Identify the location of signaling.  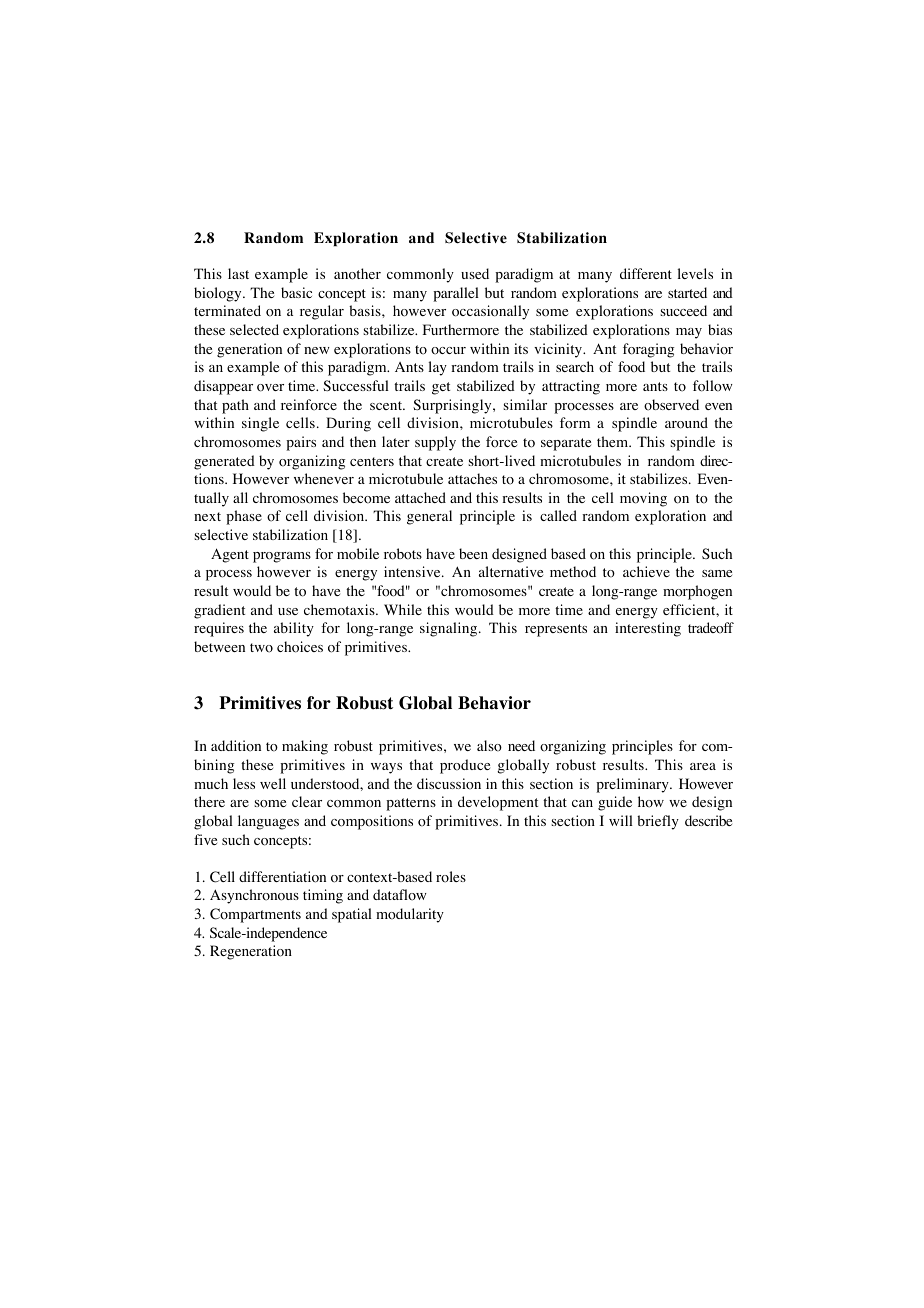
(450, 629).
